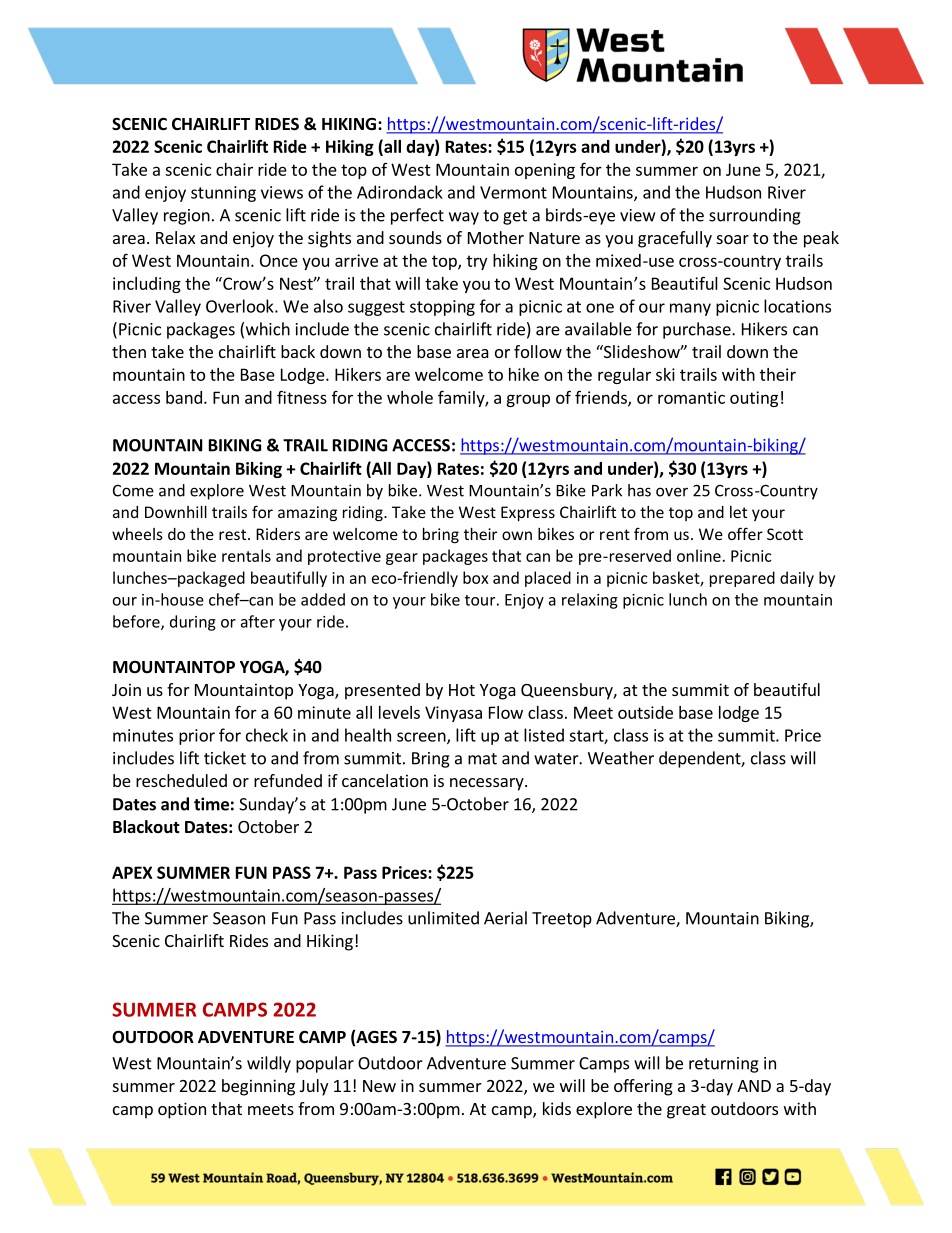 The height and width of the screenshot is (1233, 952). What do you see at coordinates (464, 218) in the screenshot?
I see `way` at bounding box center [464, 218].
